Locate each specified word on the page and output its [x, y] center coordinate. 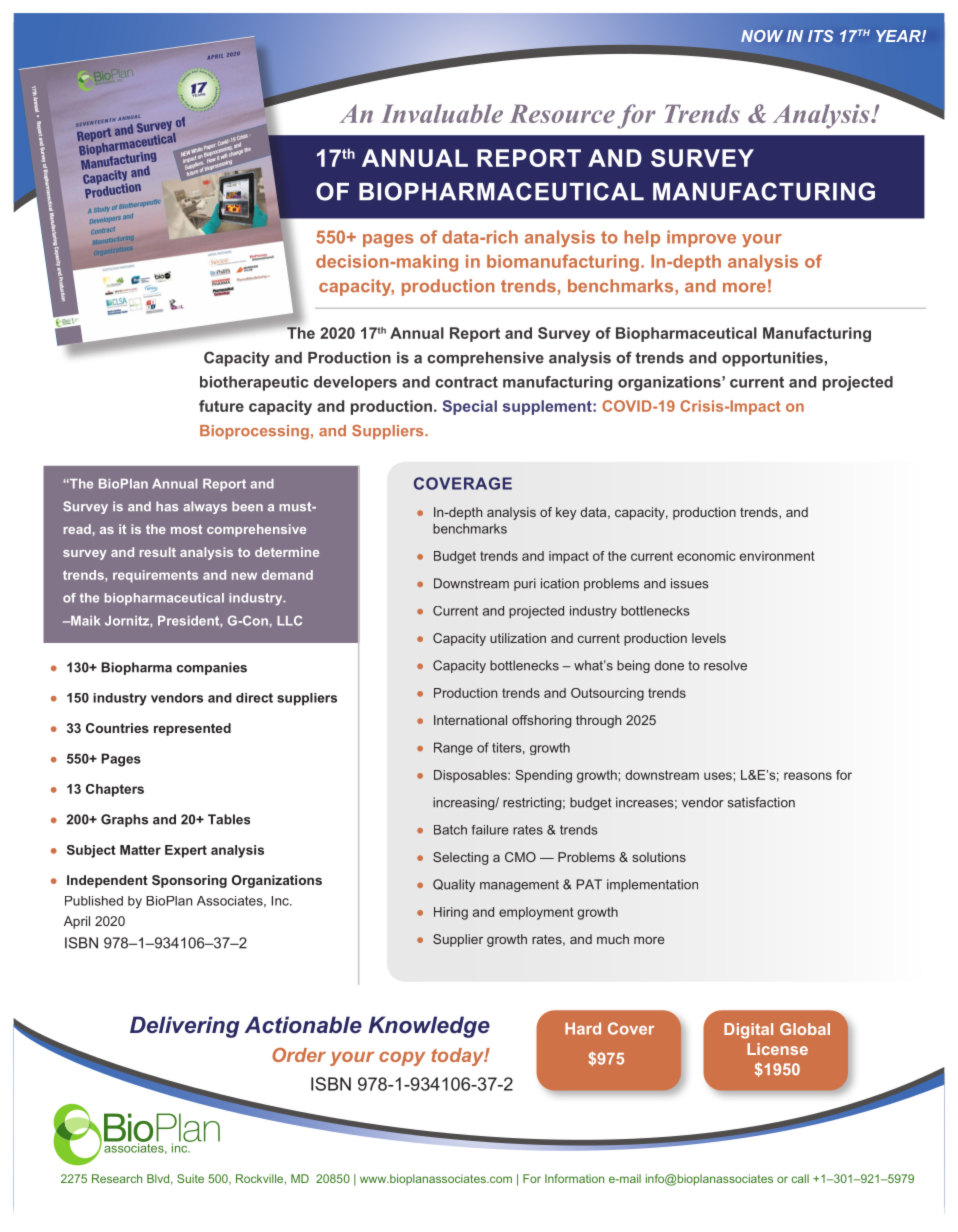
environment [777, 556]
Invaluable [442, 113]
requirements [155, 576]
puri [525, 584]
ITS [820, 36]
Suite [190, 1178]
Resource [562, 114]
